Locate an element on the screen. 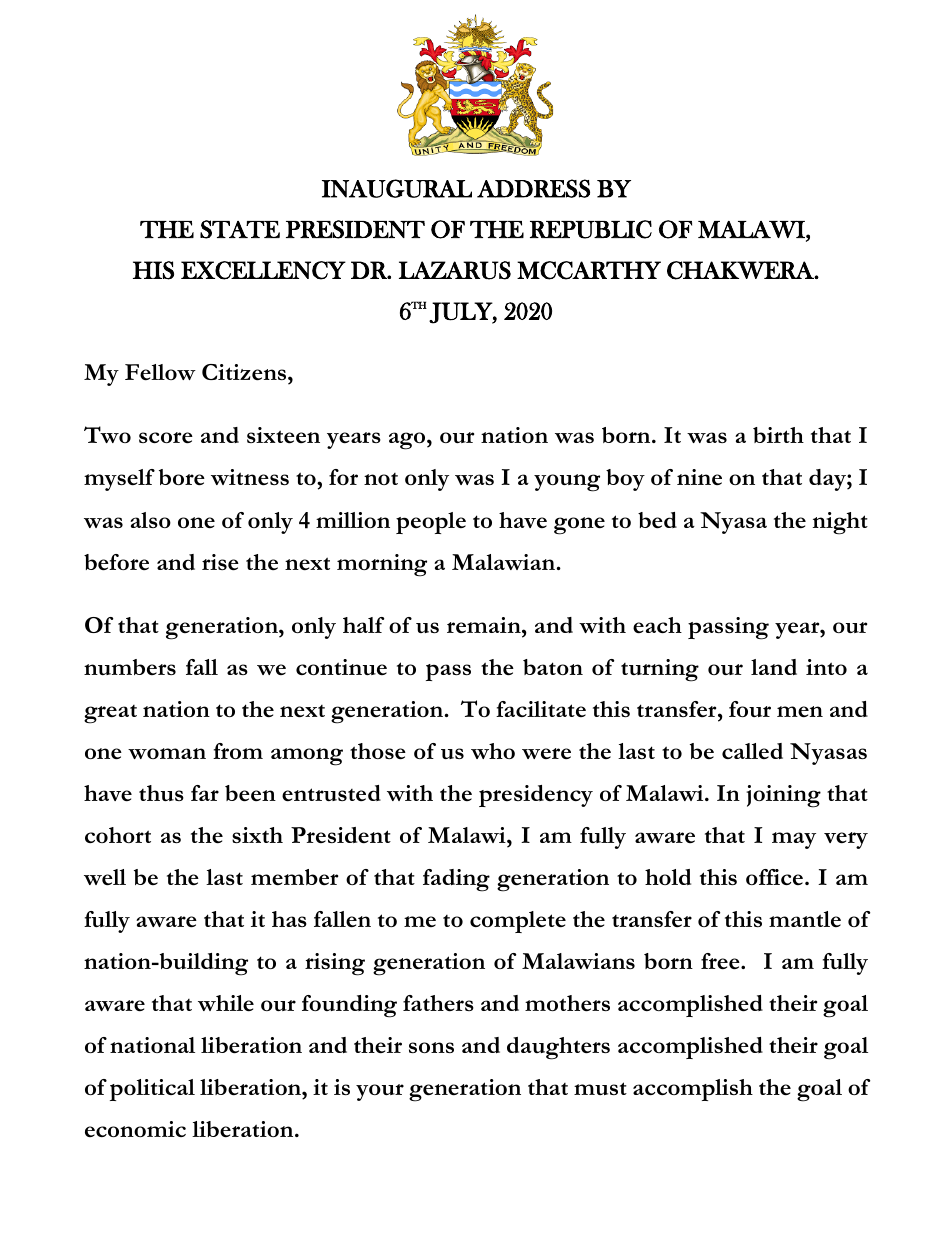  numbers is located at coordinates (130, 667).
